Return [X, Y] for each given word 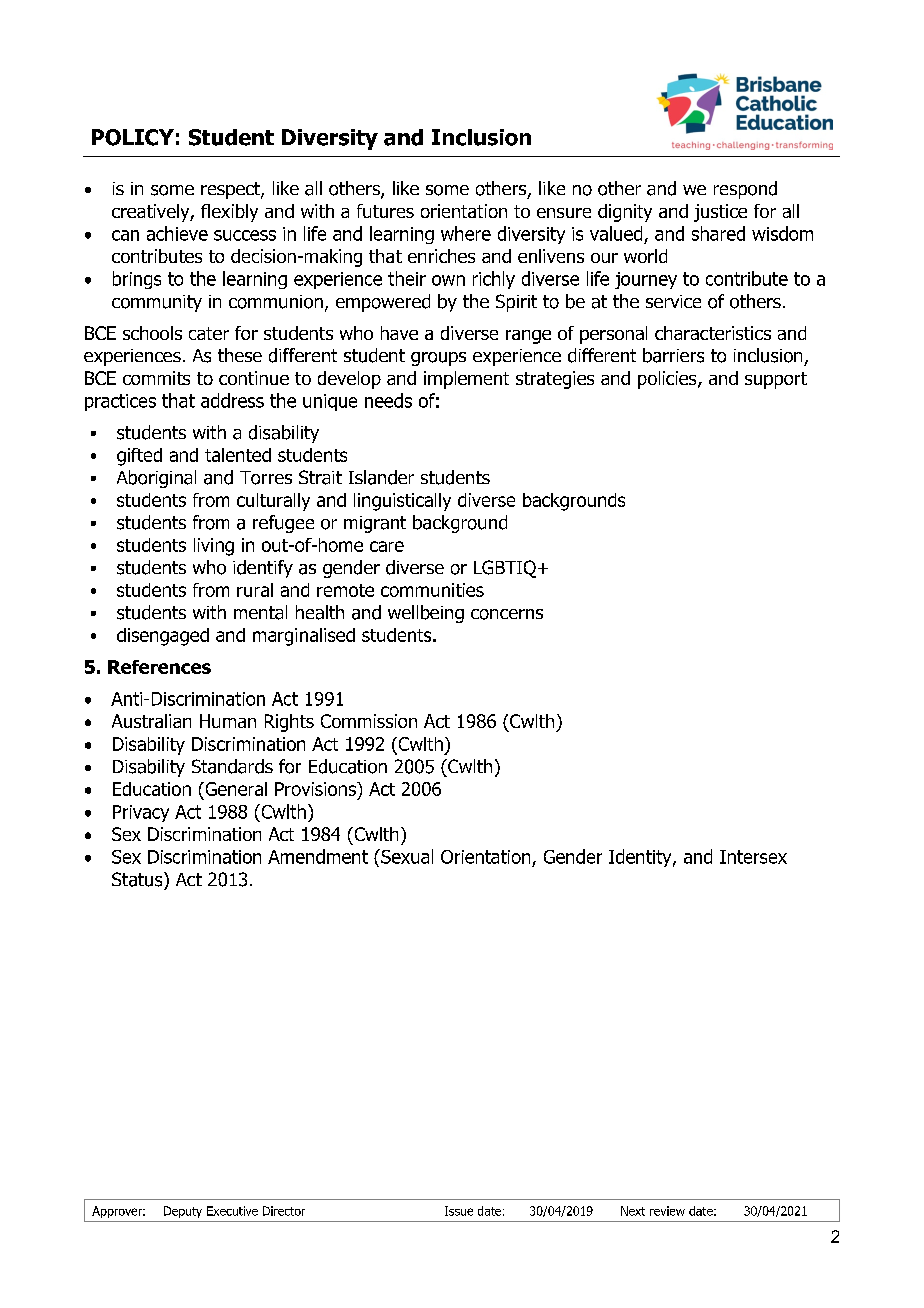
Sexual [406, 856]
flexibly [229, 213]
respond [745, 190]
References [159, 667]
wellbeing [426, 614]
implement [466, 380]
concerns [507, 614]
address [232, 400]
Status [138, 879]
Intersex [753, 857]
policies [668, 380]
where [466, 233]
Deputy [183, 1212]
